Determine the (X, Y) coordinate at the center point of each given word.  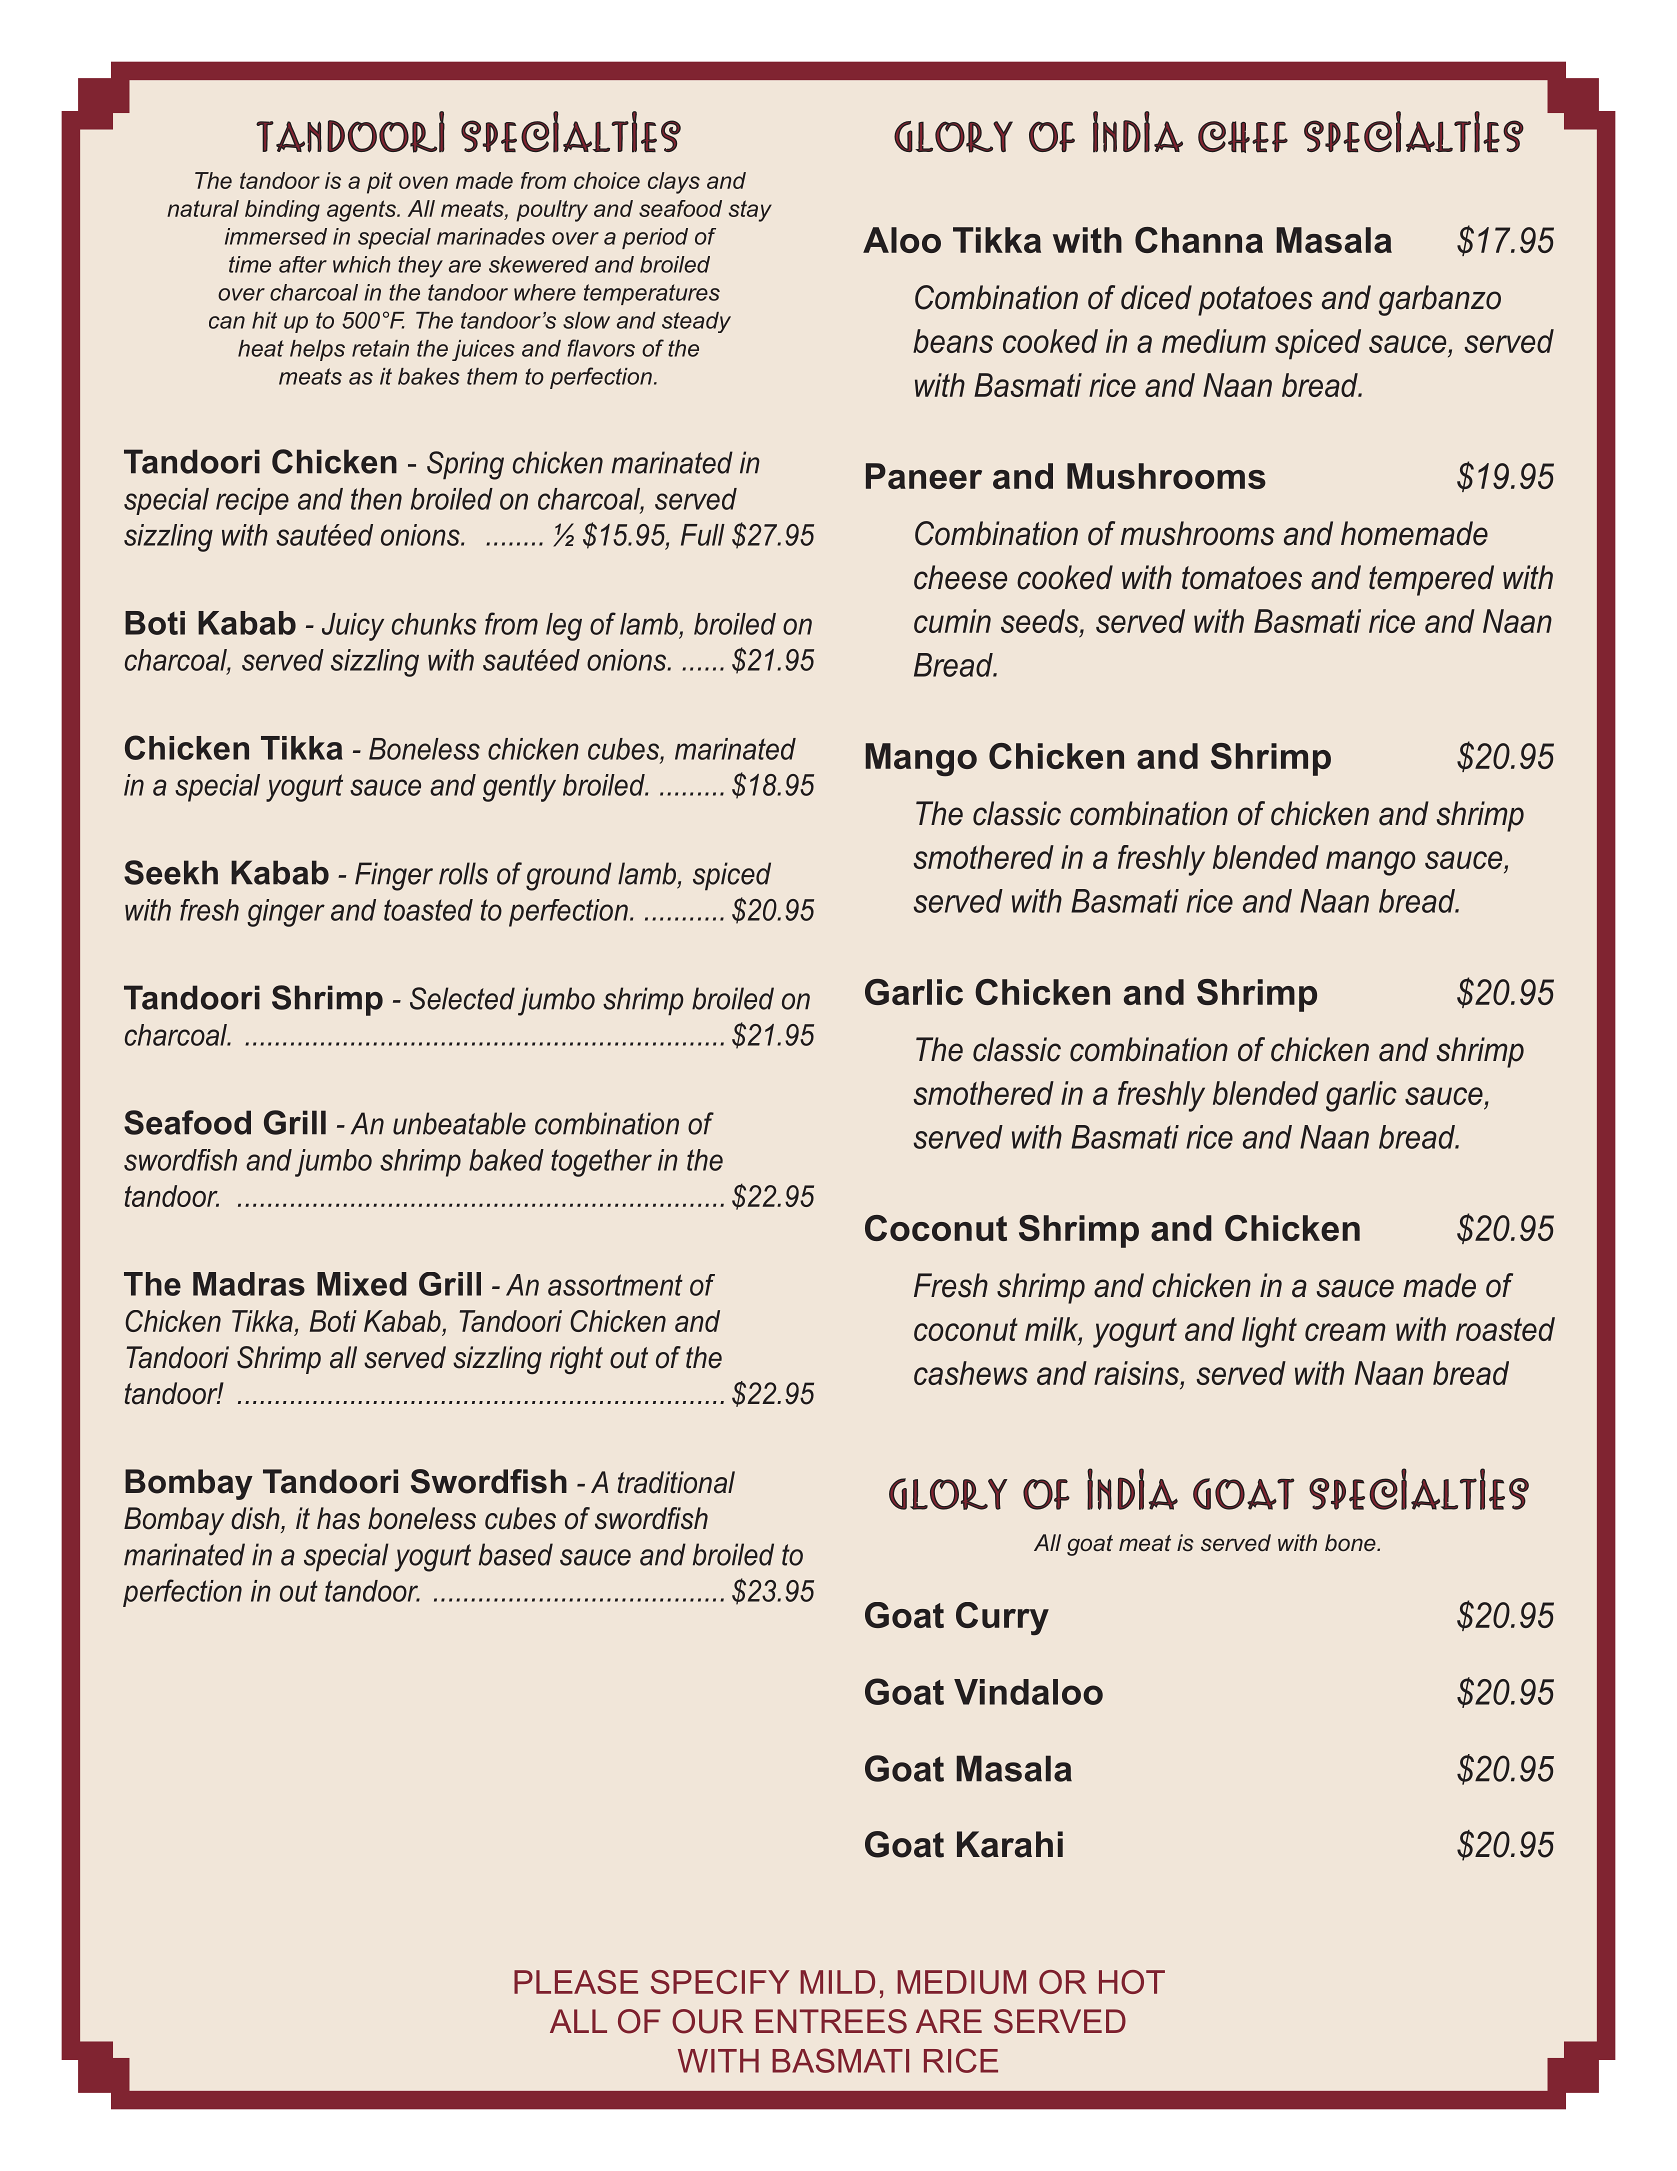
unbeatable (459, 1123)
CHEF (1243, 137)
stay (750, 211)
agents (362, 211)
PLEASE (576, 1982)
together (601, 1163)
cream (1345, 1332)
